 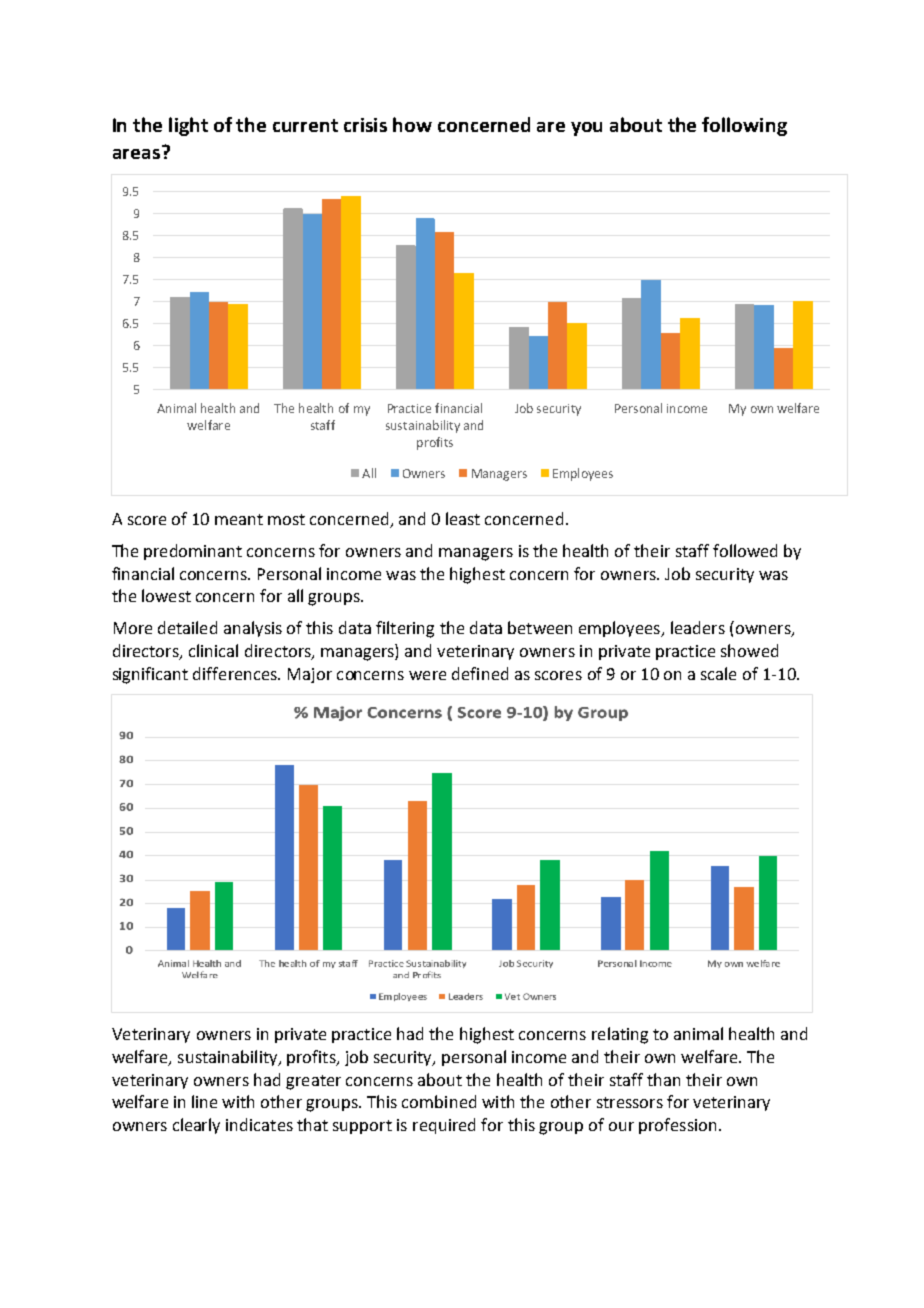 What do you see at coordinates (239, 519) in the screenshot?
I see `meant` at bounding box center [239, 519].
